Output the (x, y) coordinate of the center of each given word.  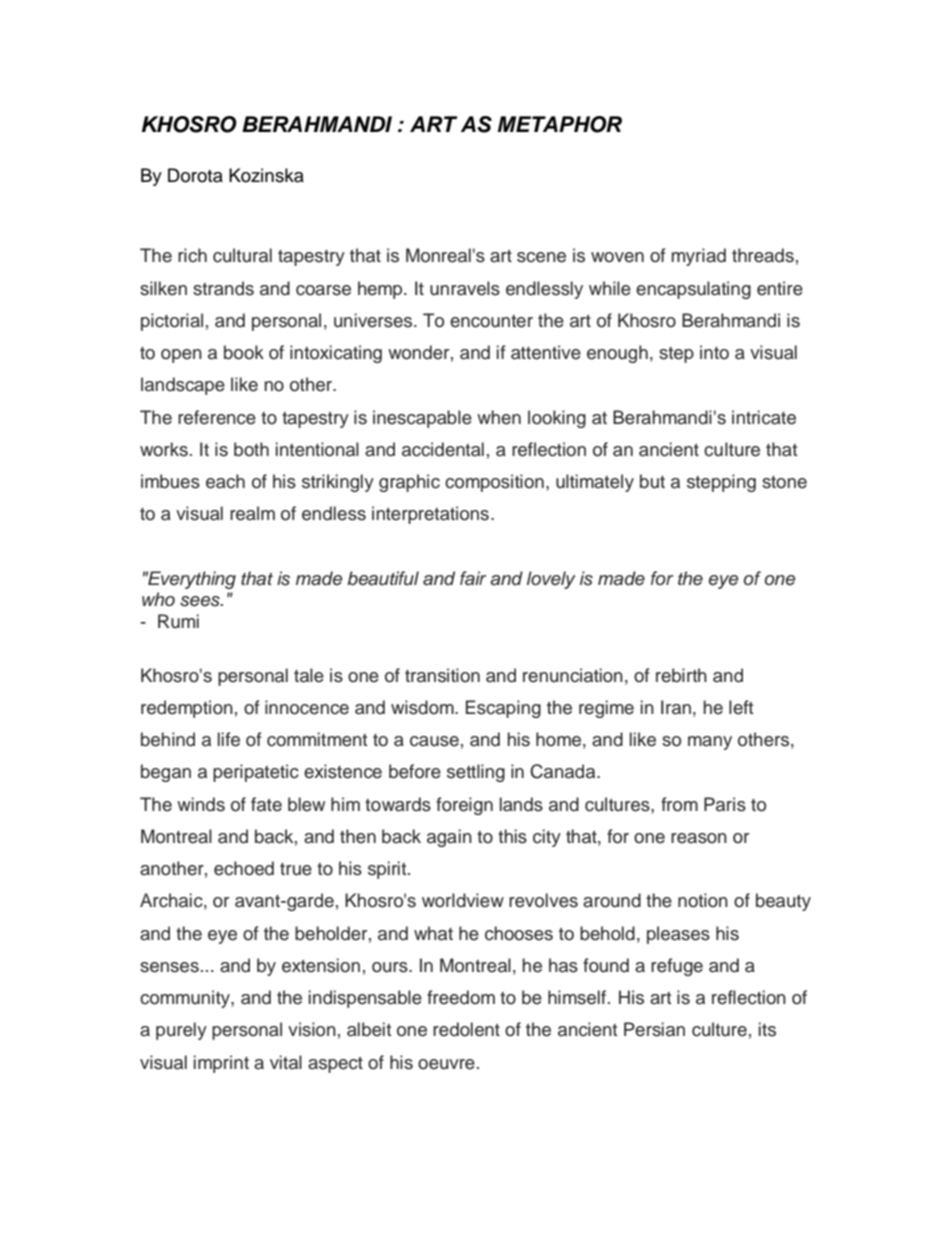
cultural (242, 255)
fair (473, 578)
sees (201, 601)
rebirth (681, 675)
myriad (698, 257)
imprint (221, 1064)
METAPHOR (560, 124)
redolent (466, 1029)
